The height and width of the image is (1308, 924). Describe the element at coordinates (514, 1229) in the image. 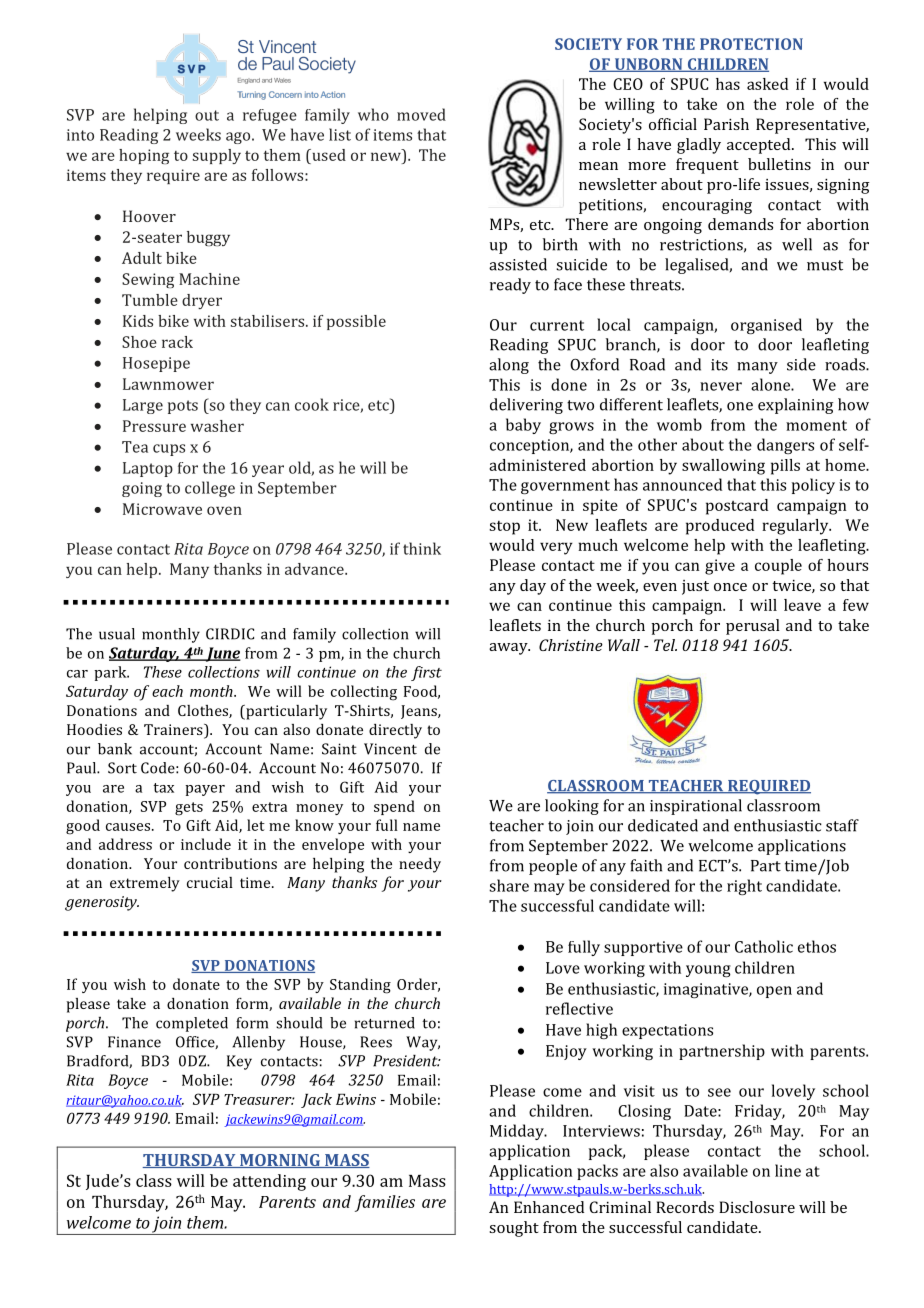

I see `sought` at that location.
